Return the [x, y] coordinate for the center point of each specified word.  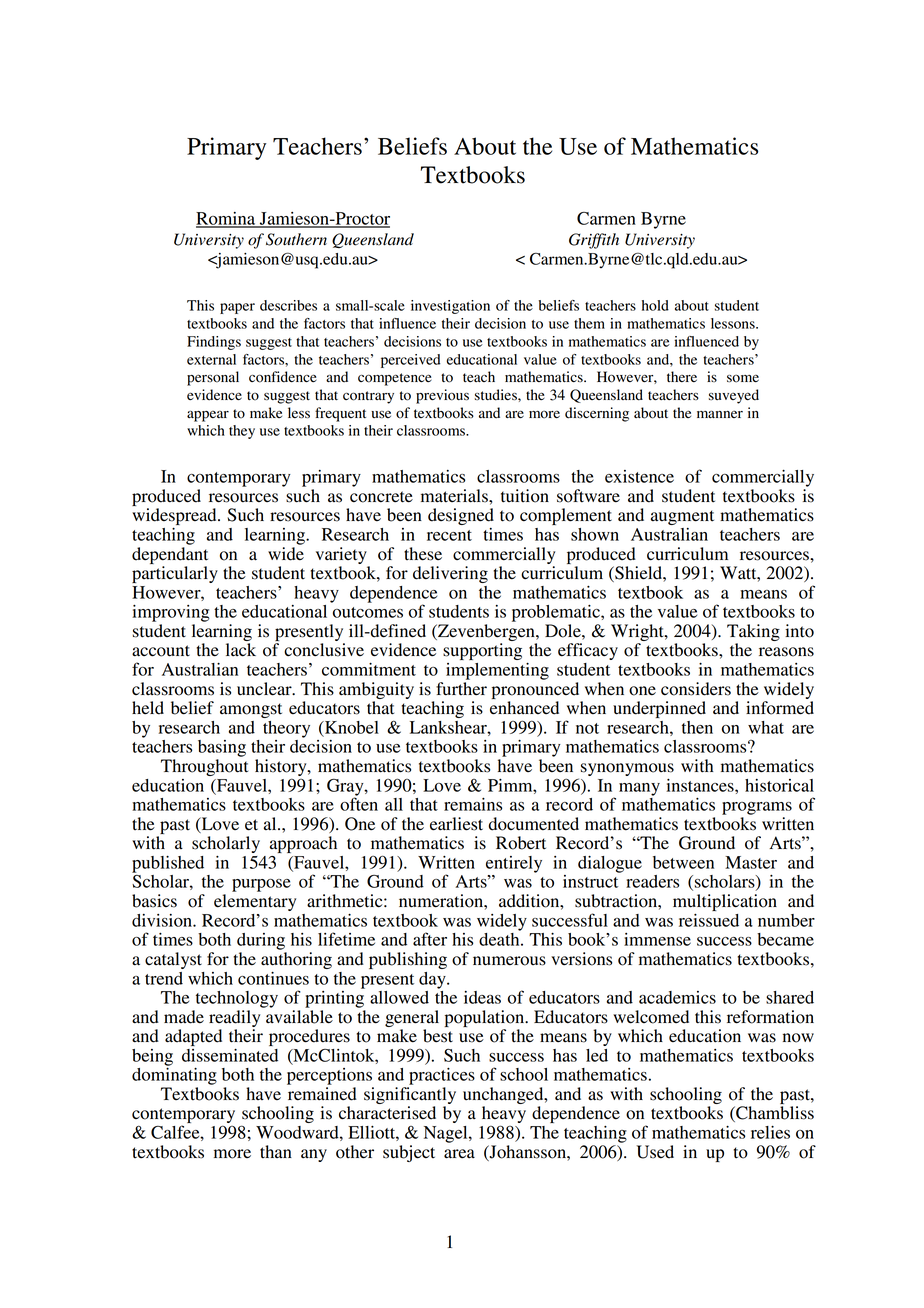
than [276, 1151]
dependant [170, 555]
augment [682, 517]
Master [751, 862]
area [459, 1154]
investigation [450, 307]
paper [237, 308]
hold [655, 305]
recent [449, 535]
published [168, 864]
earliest [456, 824]
